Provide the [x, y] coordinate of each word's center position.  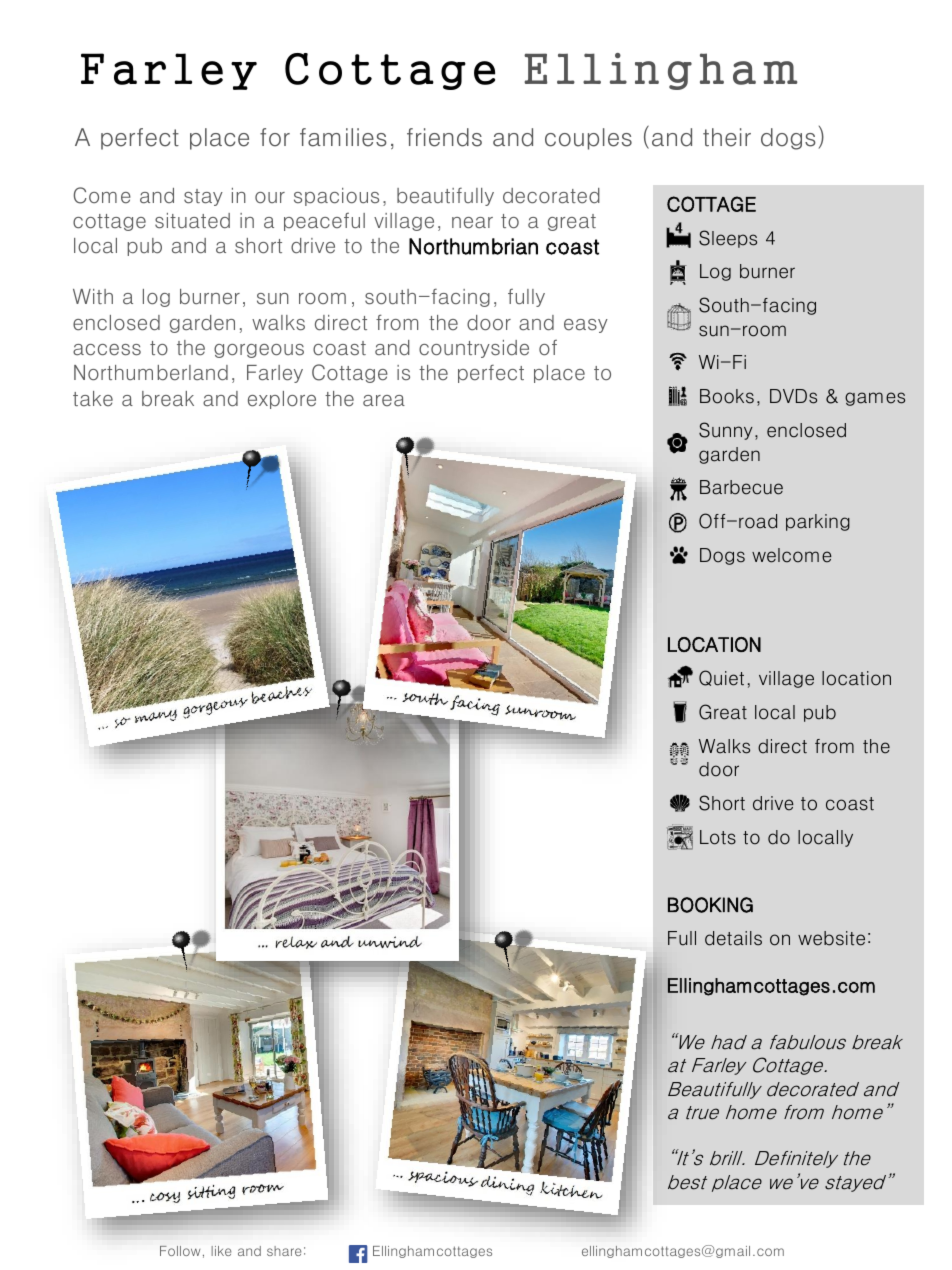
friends [444, 137]
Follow [180, 1251]
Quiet [721, 678]
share [284, 1251]
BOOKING [710, 905]
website [831, 938]
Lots [718, 837]
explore [282, 400]
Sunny [726, 431]
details [733, 938]
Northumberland [151, 373]
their [727, 137]
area [384, 401]
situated [192, 221]
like [221, 1251]
